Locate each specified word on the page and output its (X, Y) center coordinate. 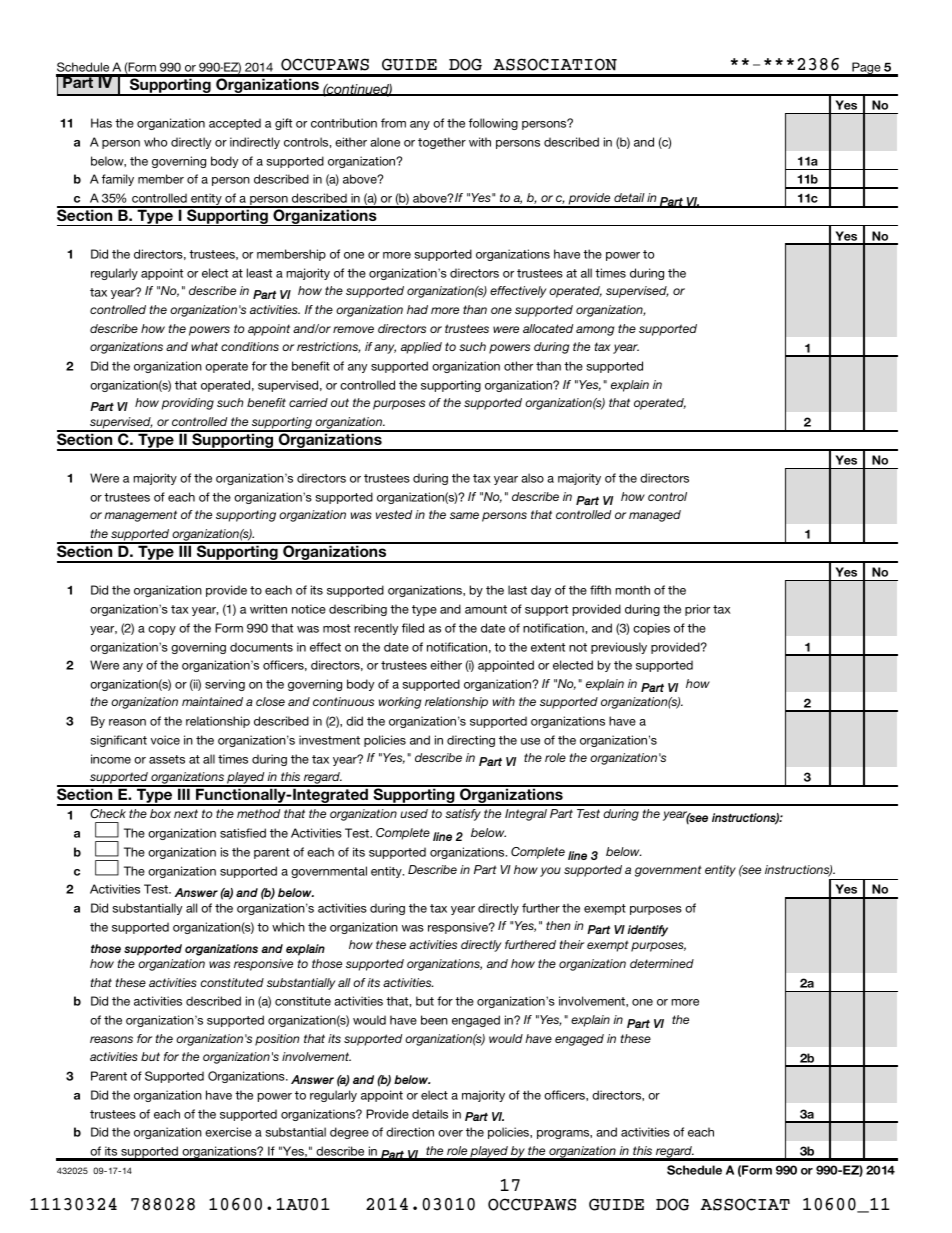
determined (662, 963)
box (160, 813)
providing (188, 404)
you (550, 872)
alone (385, 142)
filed (413, 628)
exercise (228, 1132)
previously (619, 648)
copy (162, 630)
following (493, 124)
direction (410, 1132)
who (155, 142)
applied (421, 348)
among (595, 331)
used (414, 813)
